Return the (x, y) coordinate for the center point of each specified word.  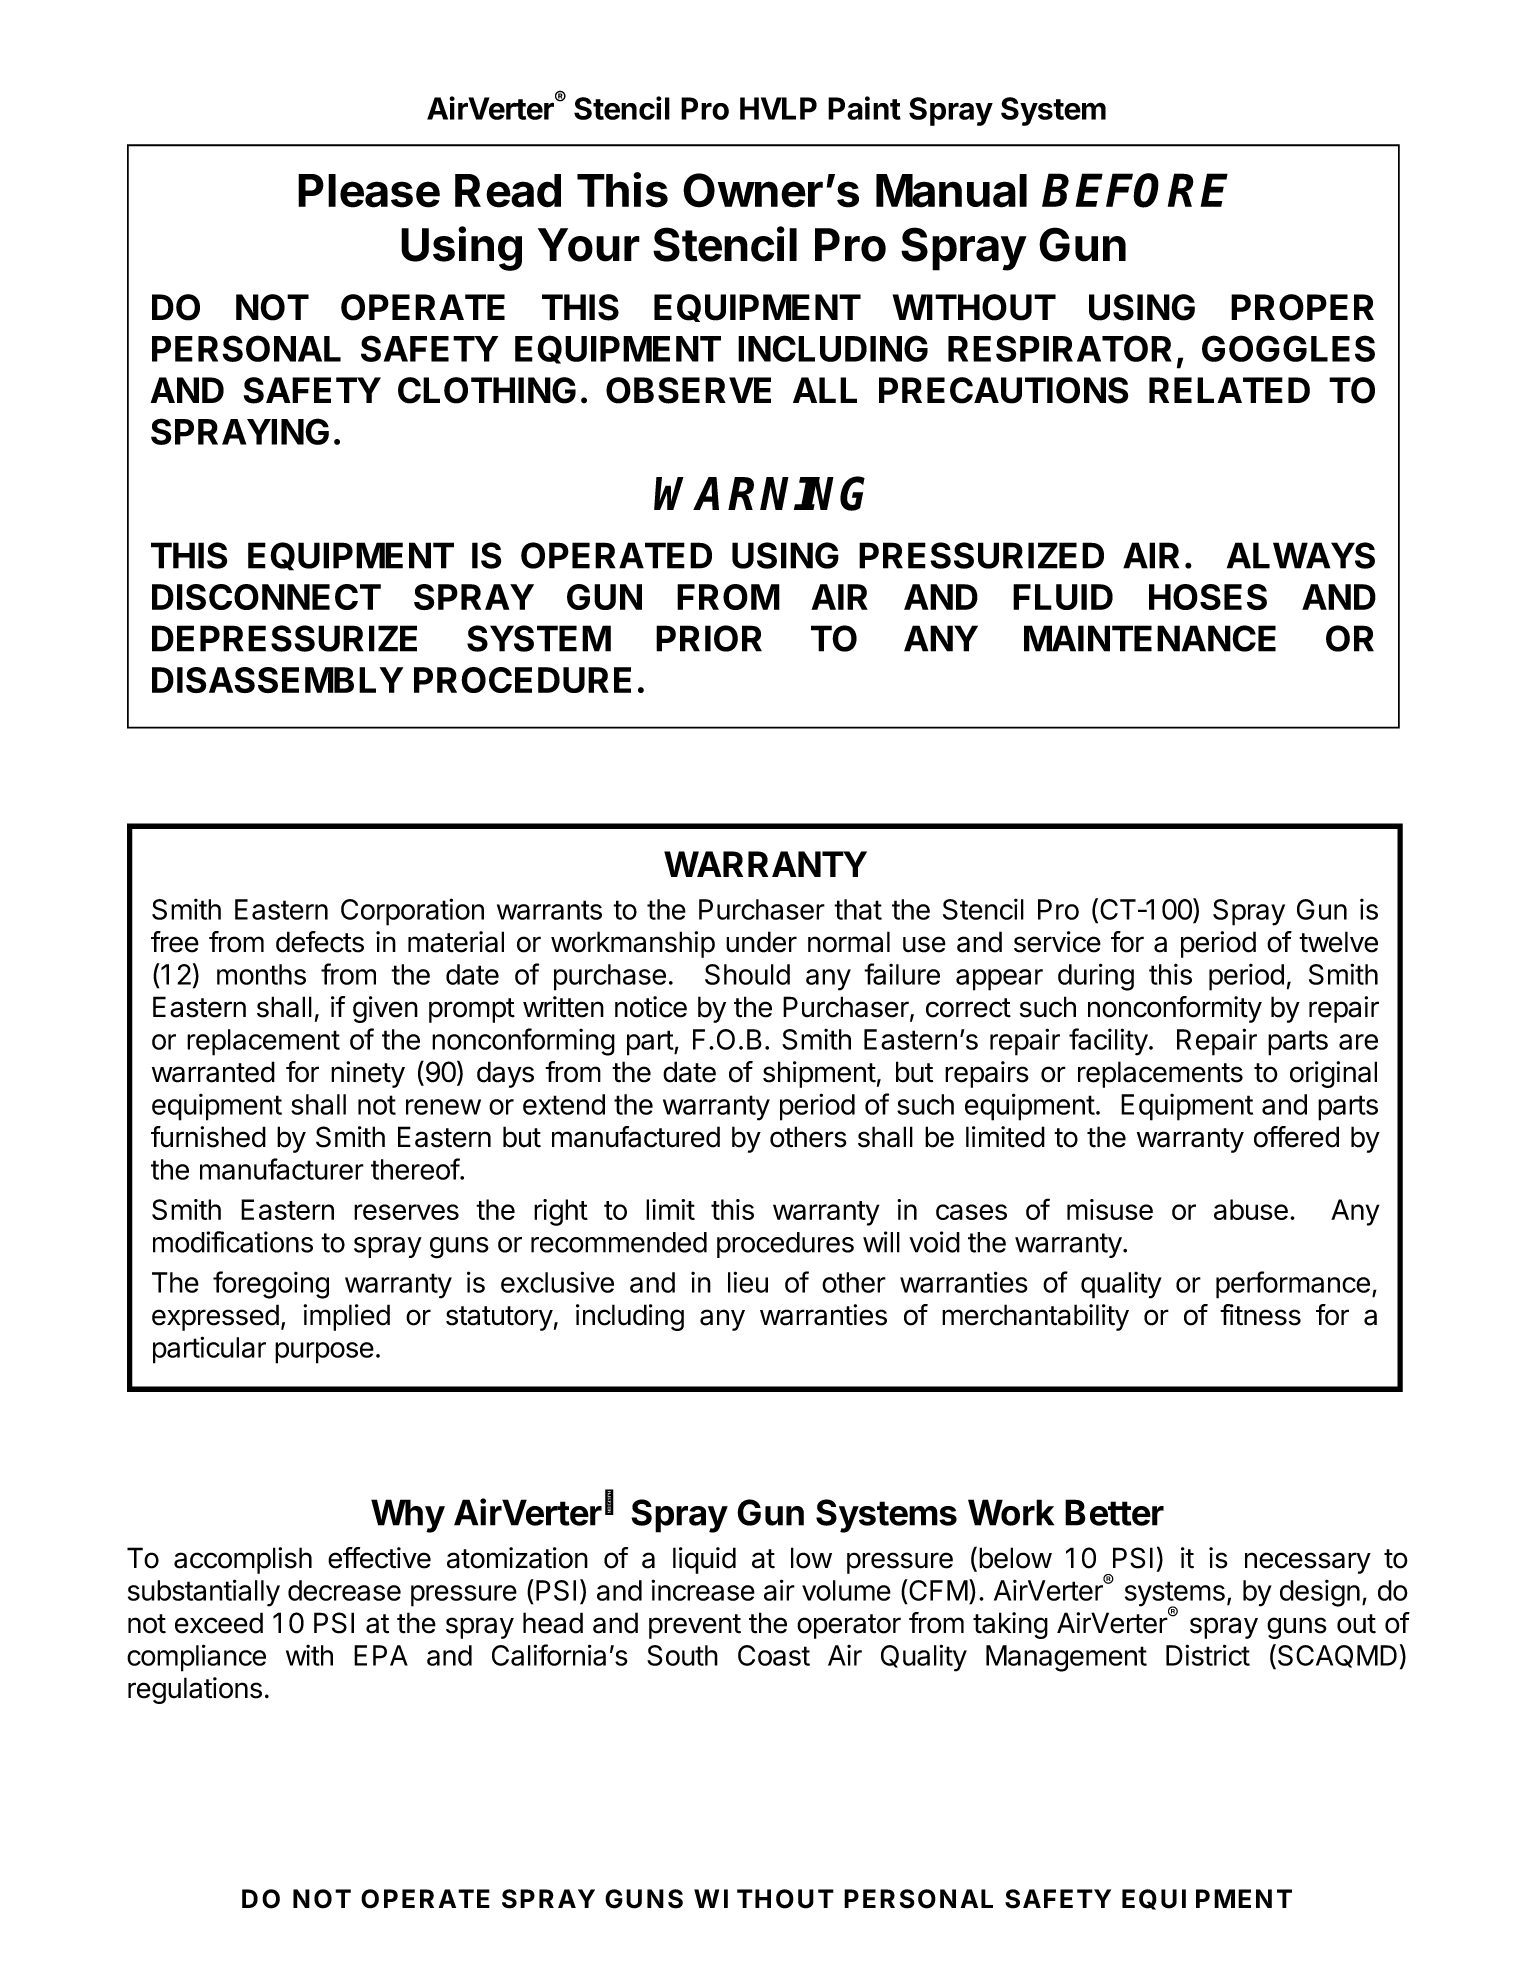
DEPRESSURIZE (284, 638)
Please (369, 191)
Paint (864, 108)
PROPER (1302, 307)
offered (1296, 1137)
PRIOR (709, 638)
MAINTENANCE (1150, 638)
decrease (344, 1590)
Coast (774, 1655)
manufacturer (282, 1169)
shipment (819, 1074)
